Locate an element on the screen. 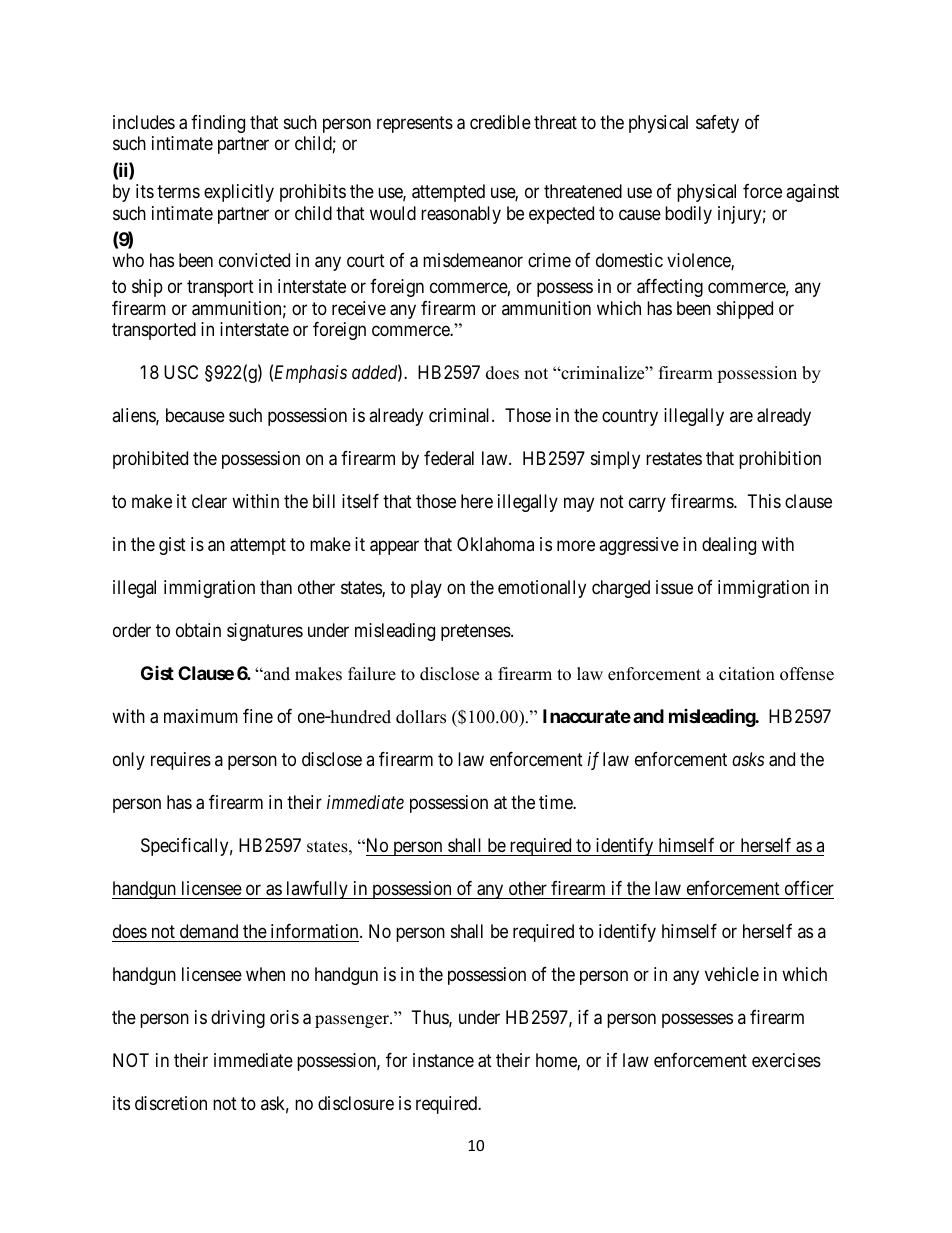 This screenshot has height=1233, width=952. exercises is located at coordinates (786, 1060).
